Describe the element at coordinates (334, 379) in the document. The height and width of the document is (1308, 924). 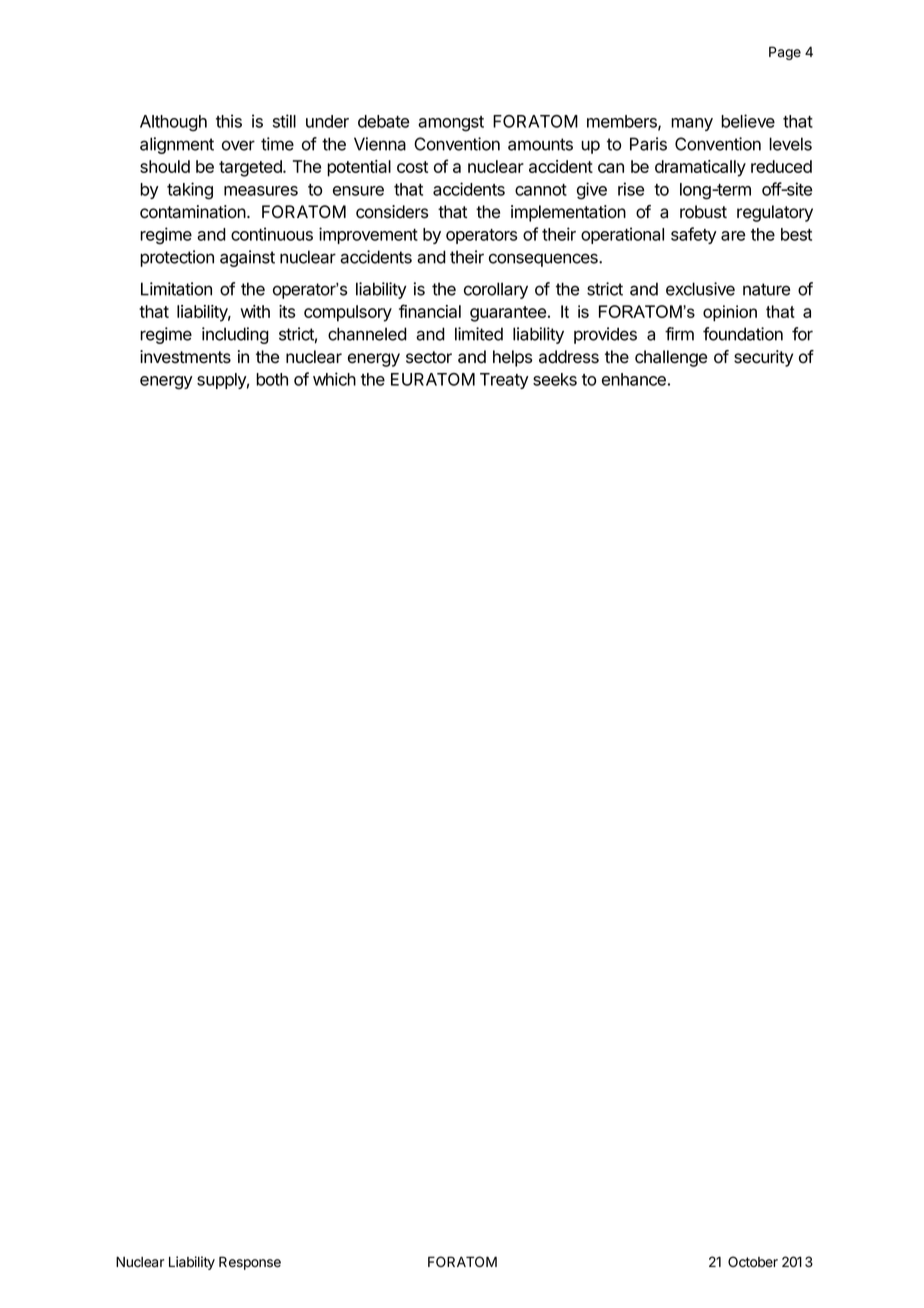
I see `which` at that location.
